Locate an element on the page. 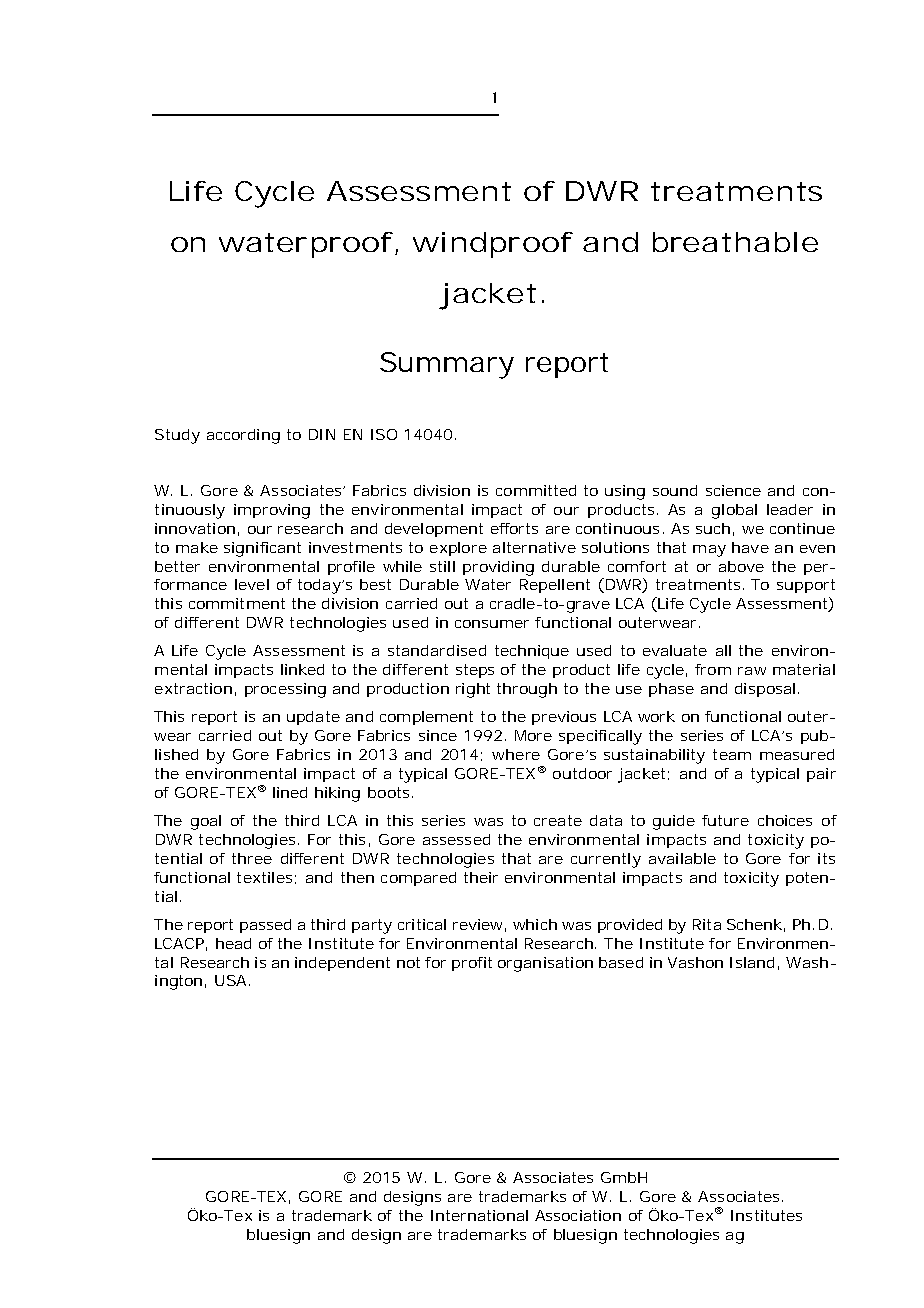 The height and width of the image is (1308, 924). committed is located at coordinates (536, 490).
